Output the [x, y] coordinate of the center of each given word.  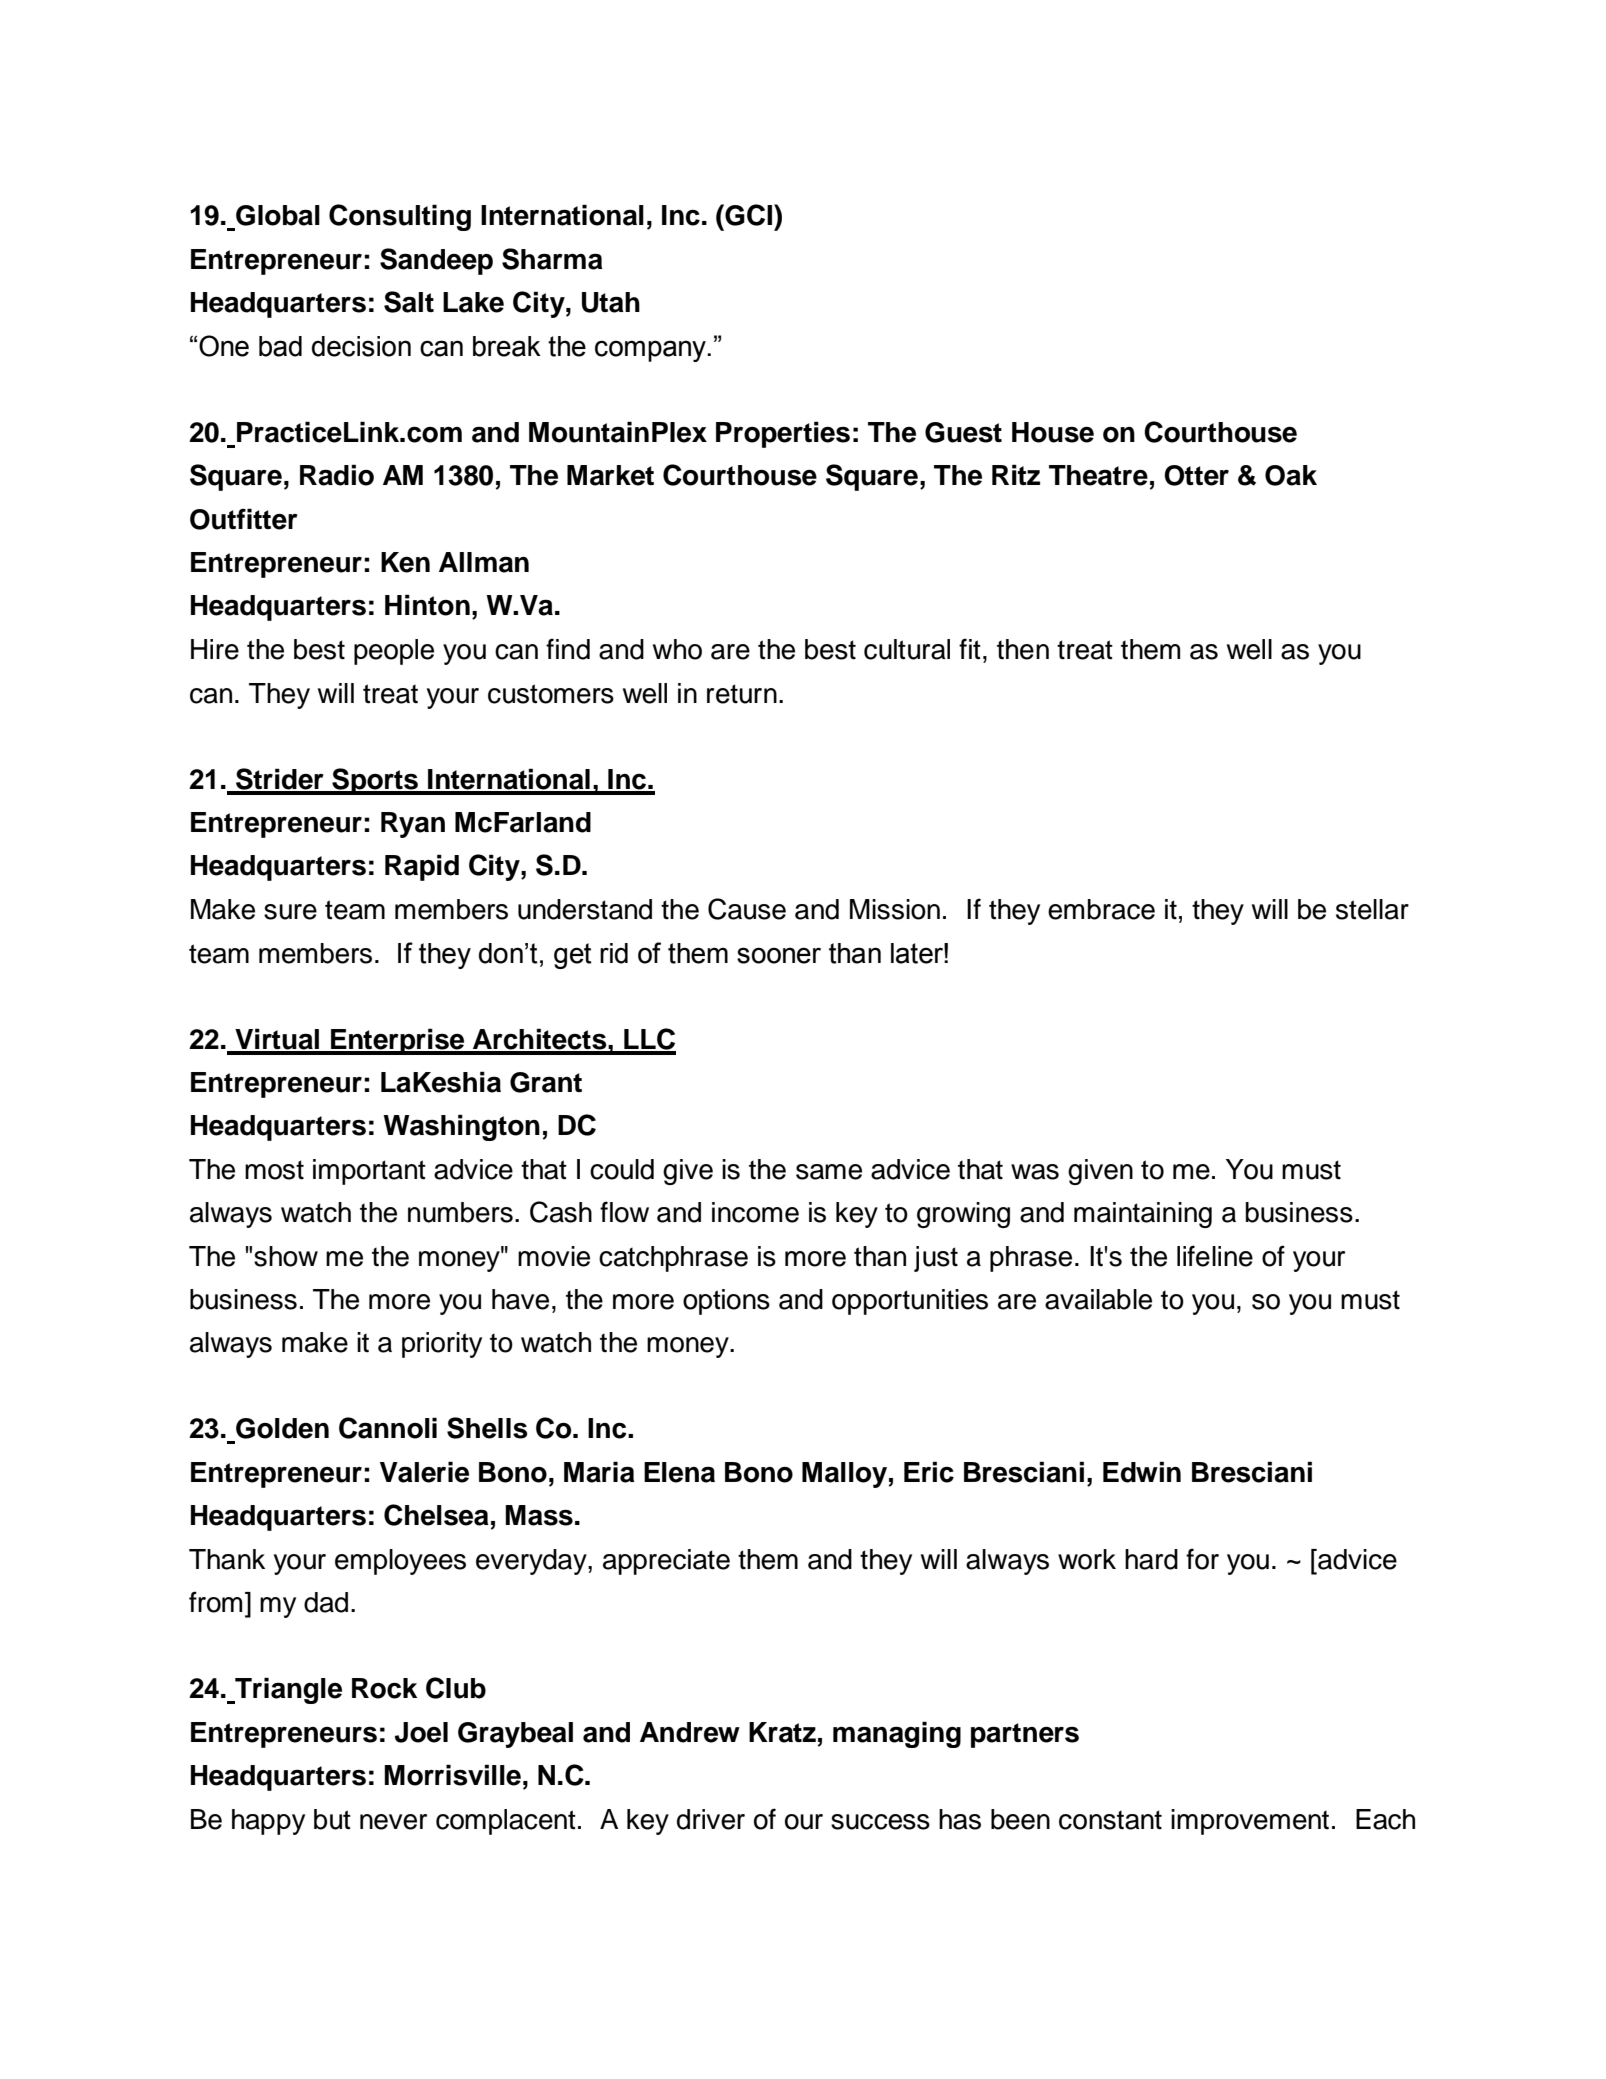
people [394, 652]
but [332, 1819]
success [880, 1822]
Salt [409, 302]
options [726, 1302]
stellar [1372, 909]
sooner [779, 955]
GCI [747, 215]
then [1023, 649]
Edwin [1142, 1472]
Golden [282, 1428]
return [742, 694]
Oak [1291, 475]
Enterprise [398, 1041]
